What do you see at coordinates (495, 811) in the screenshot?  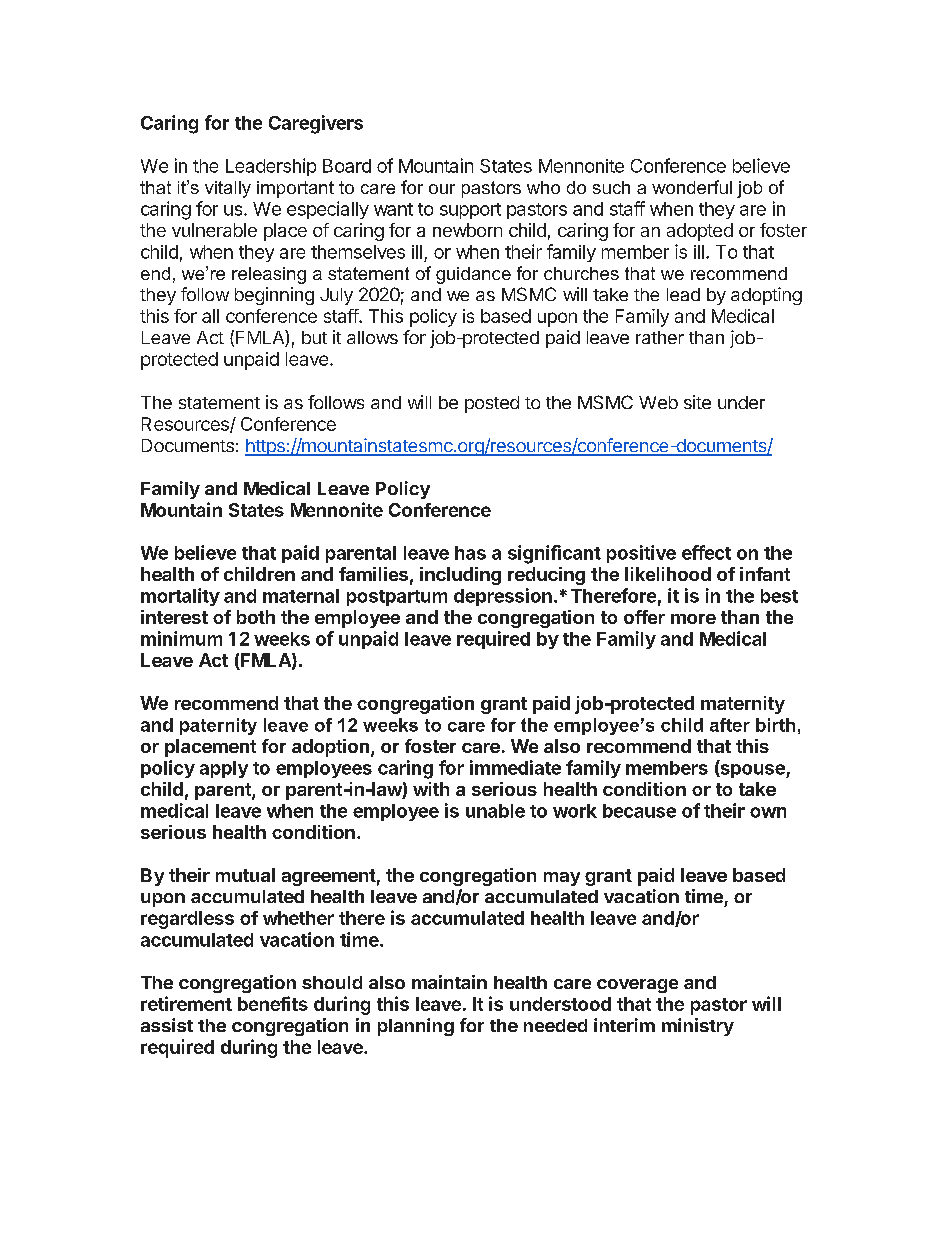 I see `unable` at bounding box center [495, 811].
